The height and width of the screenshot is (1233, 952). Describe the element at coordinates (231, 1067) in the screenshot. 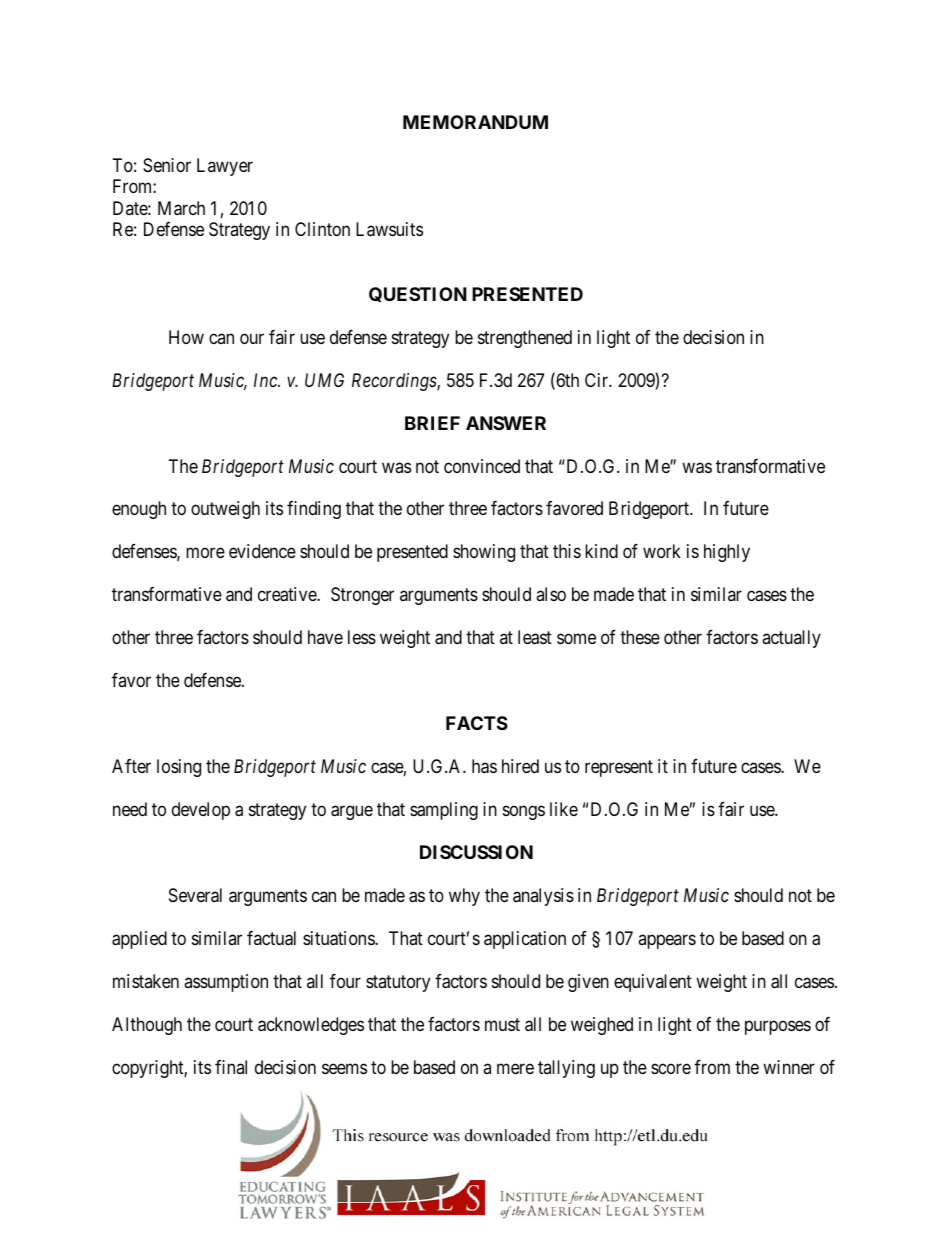

I see `final` at that location.
